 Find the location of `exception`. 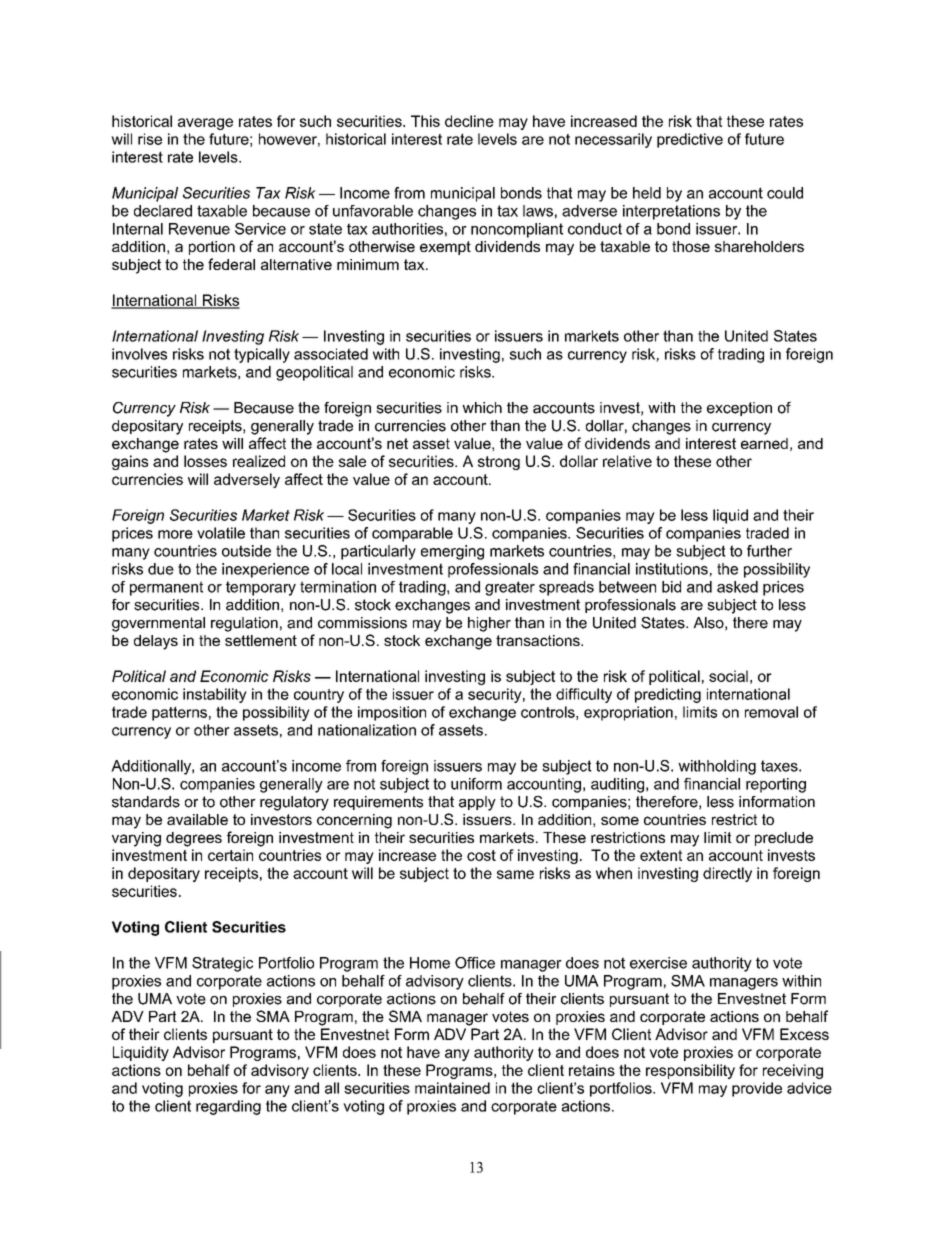

exception is located at coordinates (739, 409).
